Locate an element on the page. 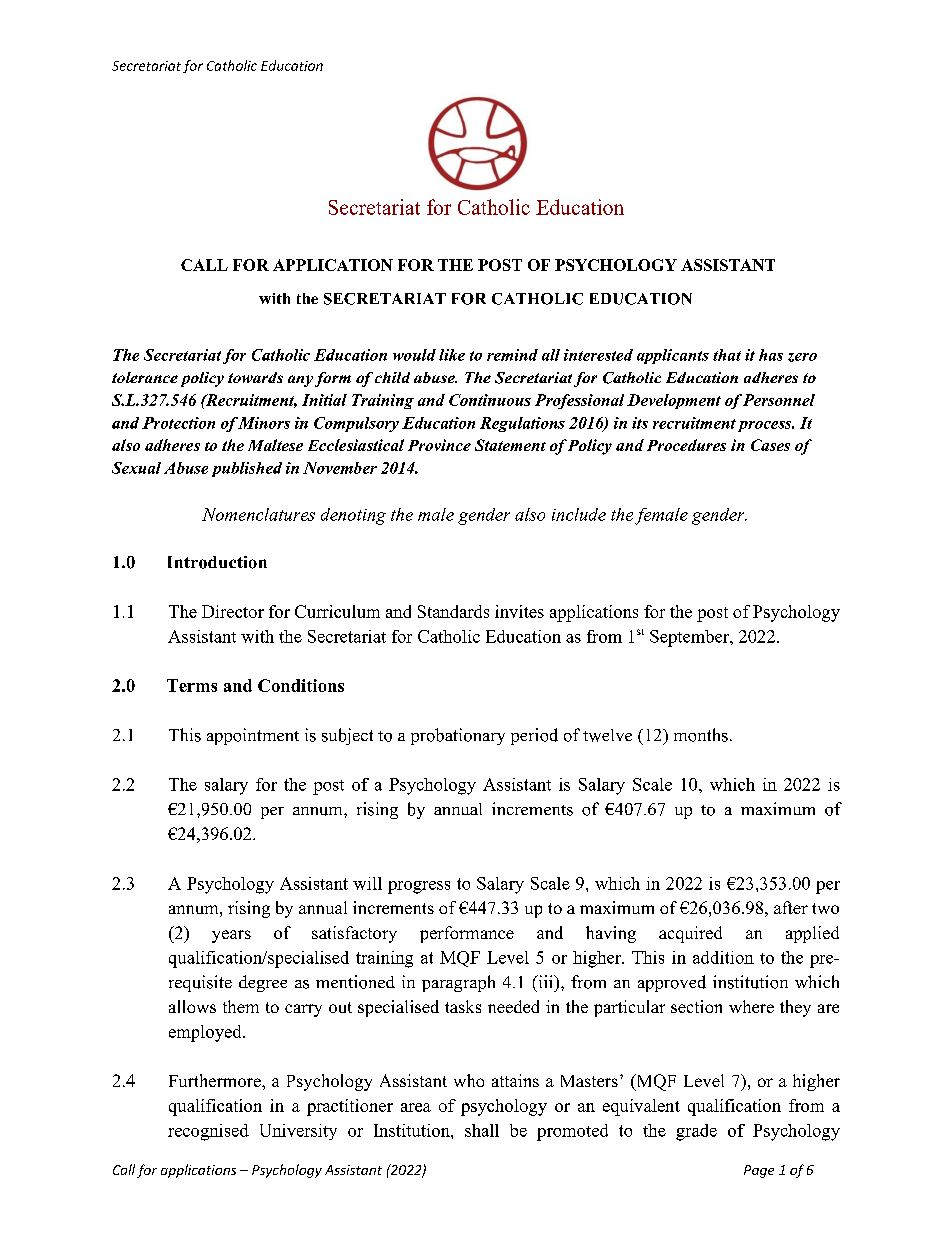 The image size is (952, 1233). Continuous is located at coordinates (490, 400).
